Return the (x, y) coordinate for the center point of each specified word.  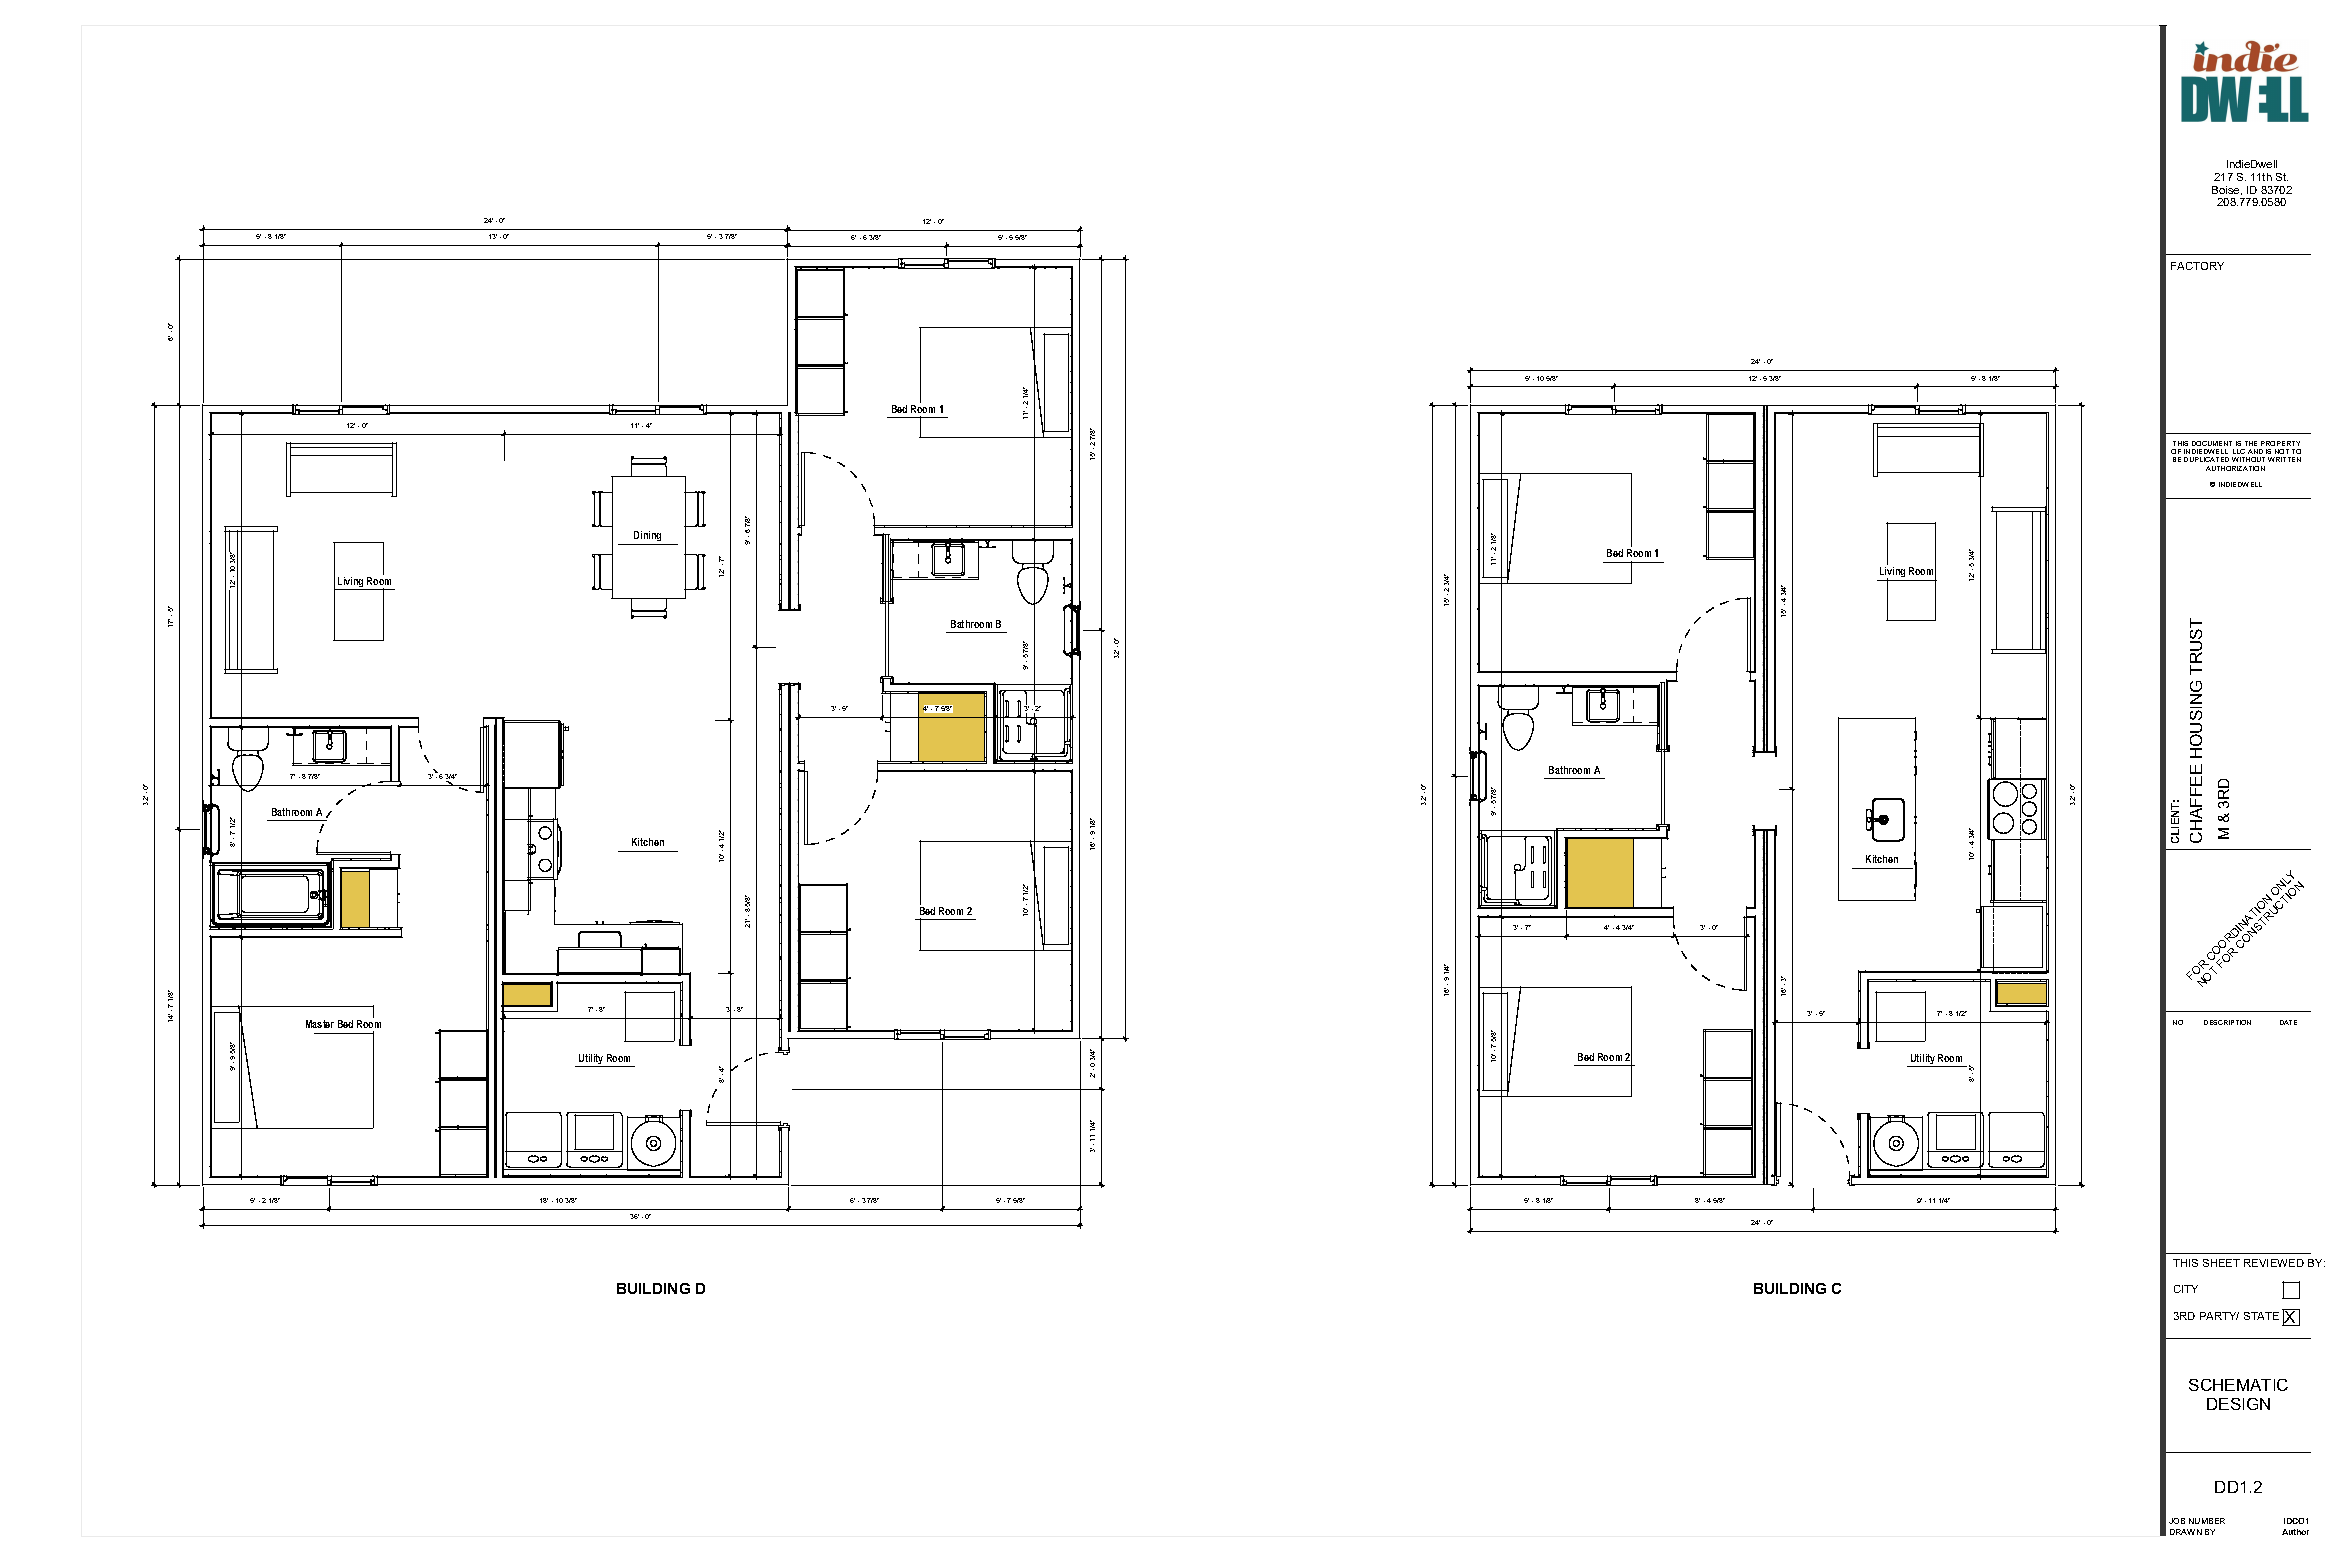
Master (320, 1024)
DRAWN (2186, 1532)
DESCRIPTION (2227, 1022)
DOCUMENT (2212, 443)
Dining (648, 538)
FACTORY (2197, 266)
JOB (2177, 1521)
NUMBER (2207, 1521)
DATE (2288, 1022)
